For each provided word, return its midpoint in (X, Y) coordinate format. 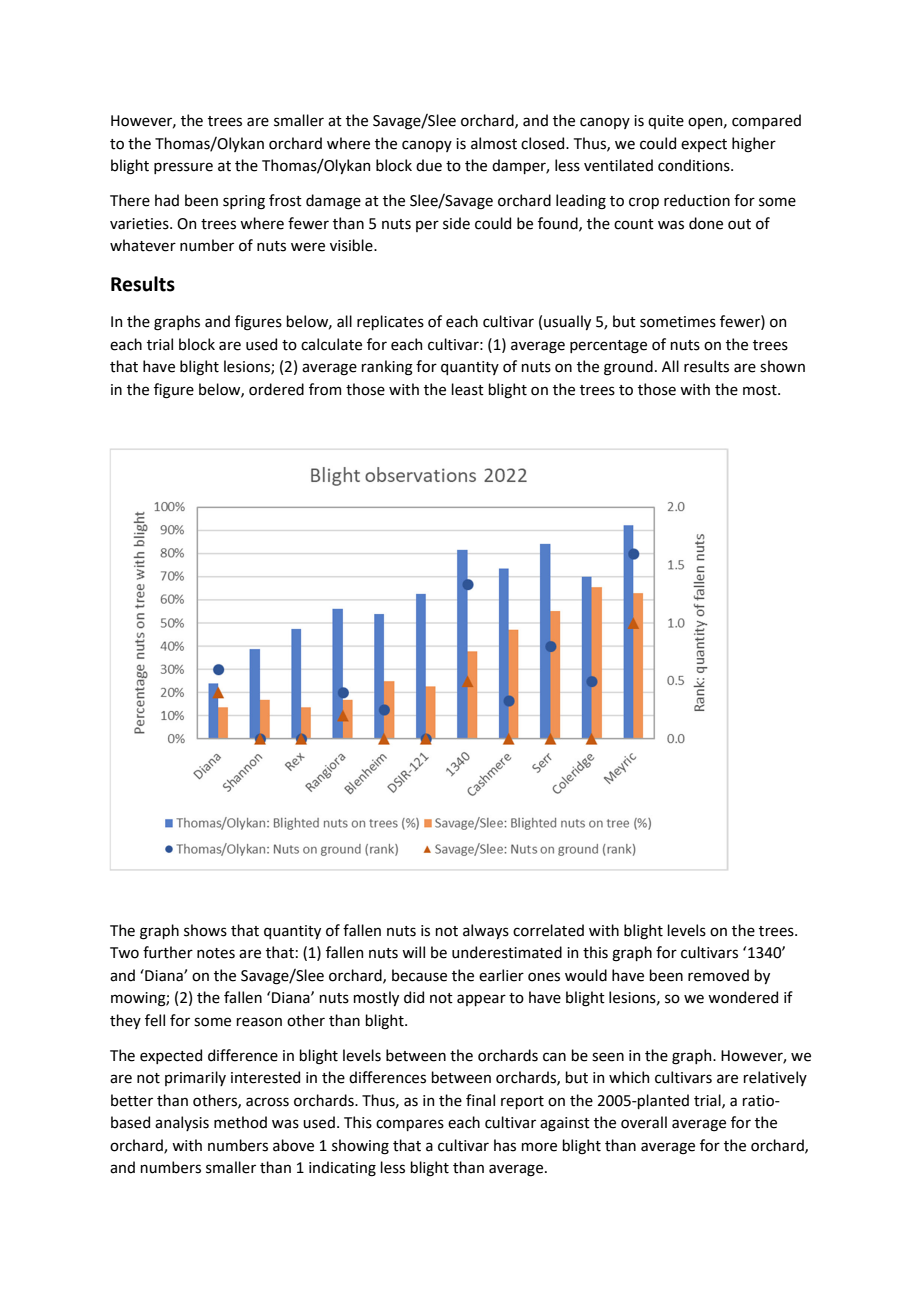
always (486, 931)
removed (718, 975)
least (467, 389)
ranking (387, 368)
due (429, 165)
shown (782, 366)
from (325, 389)
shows (205, 930)
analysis (182, 1123)
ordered (276, 389)
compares (410, 1125)
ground (628, 368)
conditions (695, 165)
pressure (183, 168)
